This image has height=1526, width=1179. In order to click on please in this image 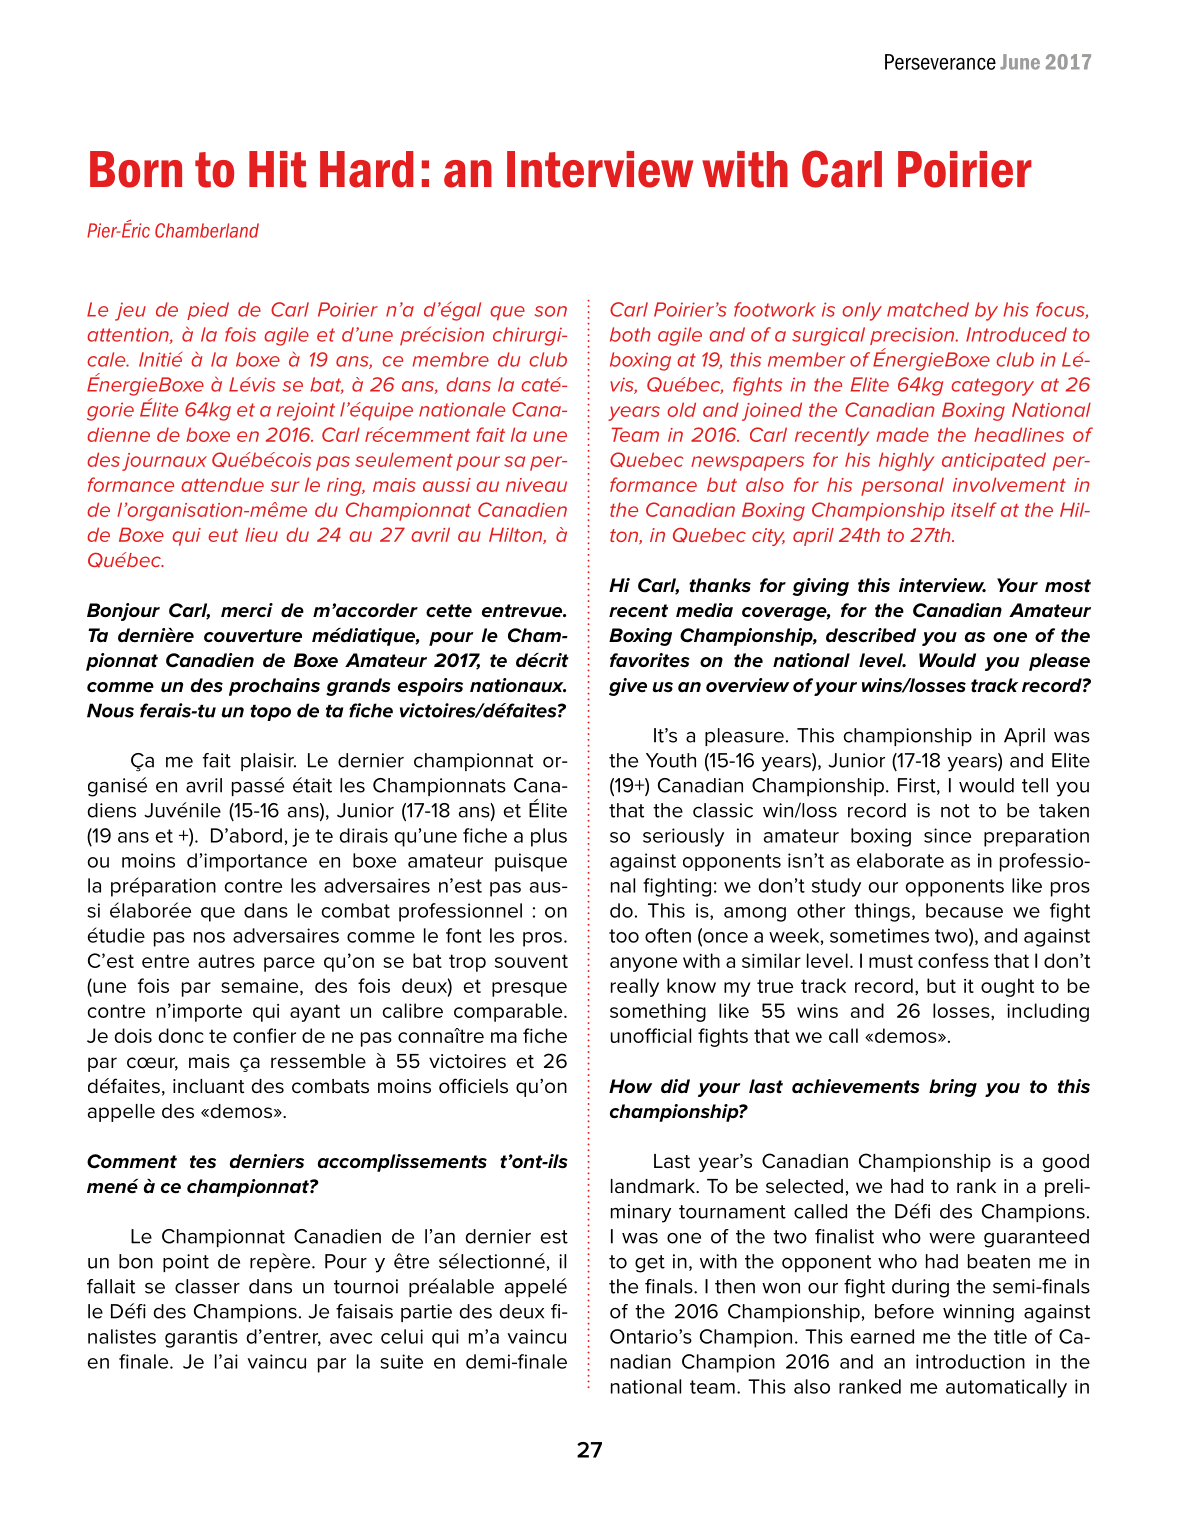, I will do `click(1059, 662)`.
